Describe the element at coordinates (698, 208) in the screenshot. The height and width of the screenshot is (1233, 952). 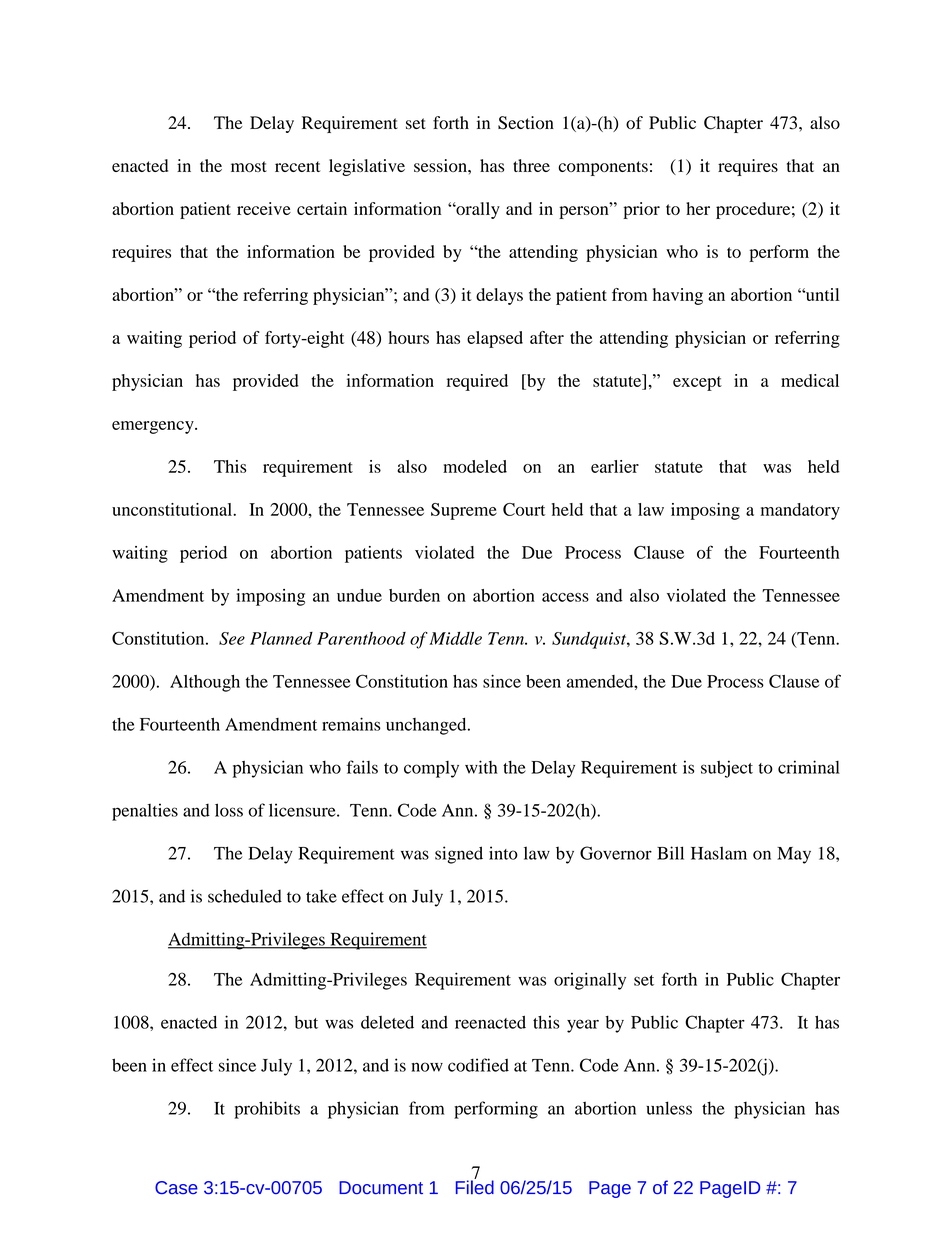
I see `her` at that location.
